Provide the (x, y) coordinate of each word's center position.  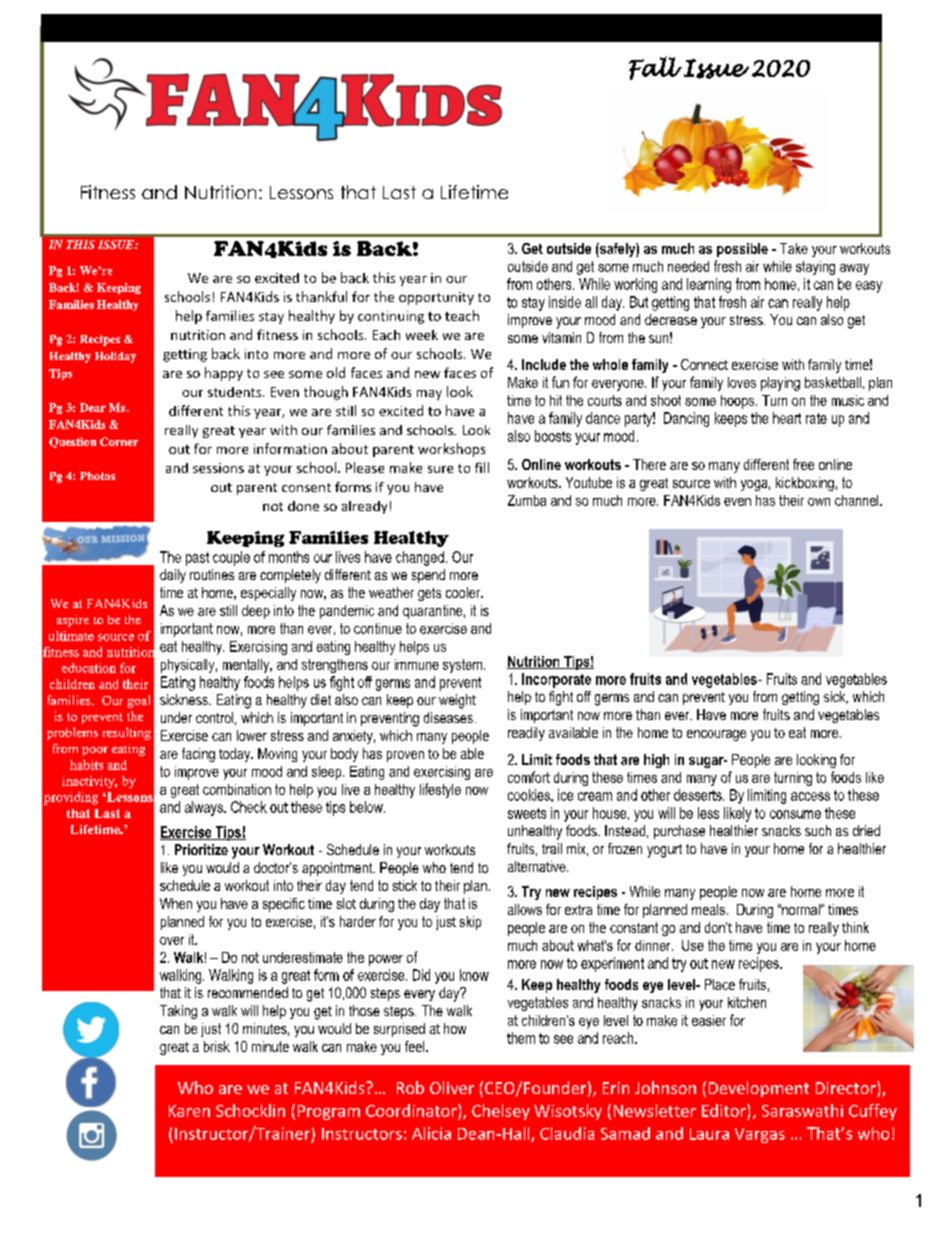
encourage (716, 735)
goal (138, 701)
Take (794, 248)
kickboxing (805, 484)
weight (457, 701)
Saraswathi (802, 1110)
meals (708, 909)
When (176, 903)
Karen (189, 1111)
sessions (218, 468)
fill (482, 467)
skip (470, 923)
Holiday (115, 357)
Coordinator (412, 1110)
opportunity (436, 298)
